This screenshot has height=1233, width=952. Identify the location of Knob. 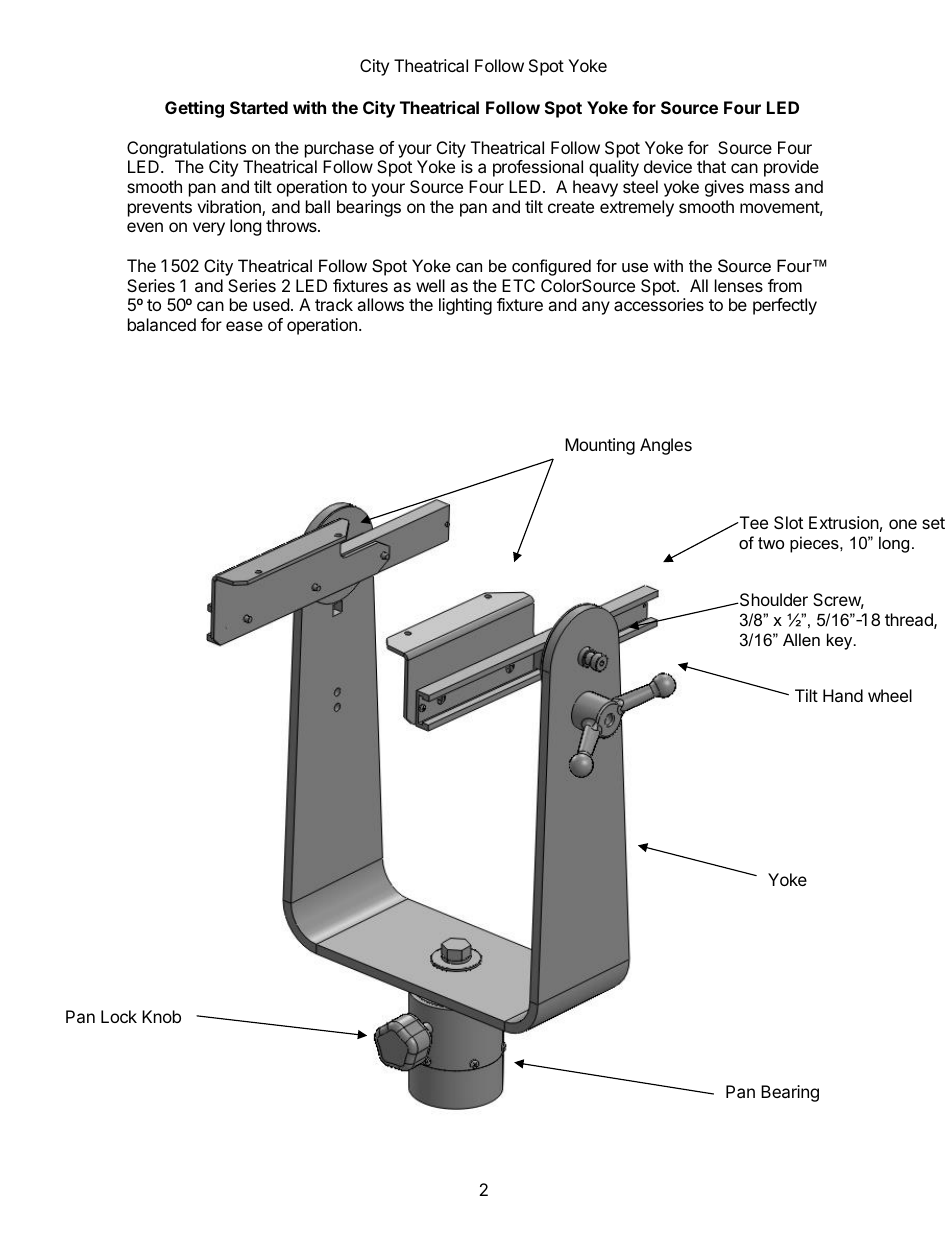
(161, 1016).
